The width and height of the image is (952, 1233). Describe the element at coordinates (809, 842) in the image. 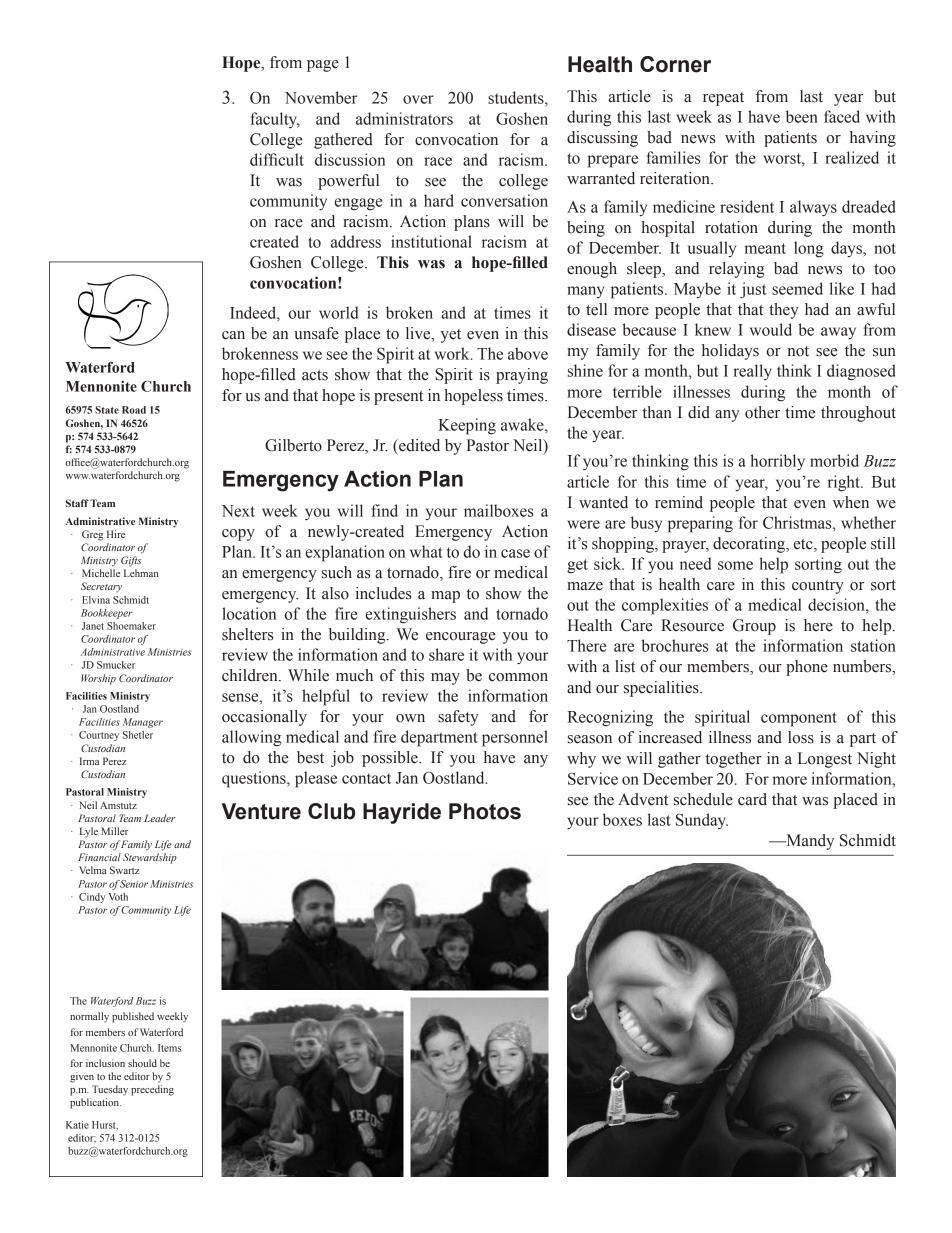

I see `Mandy` at that location.
